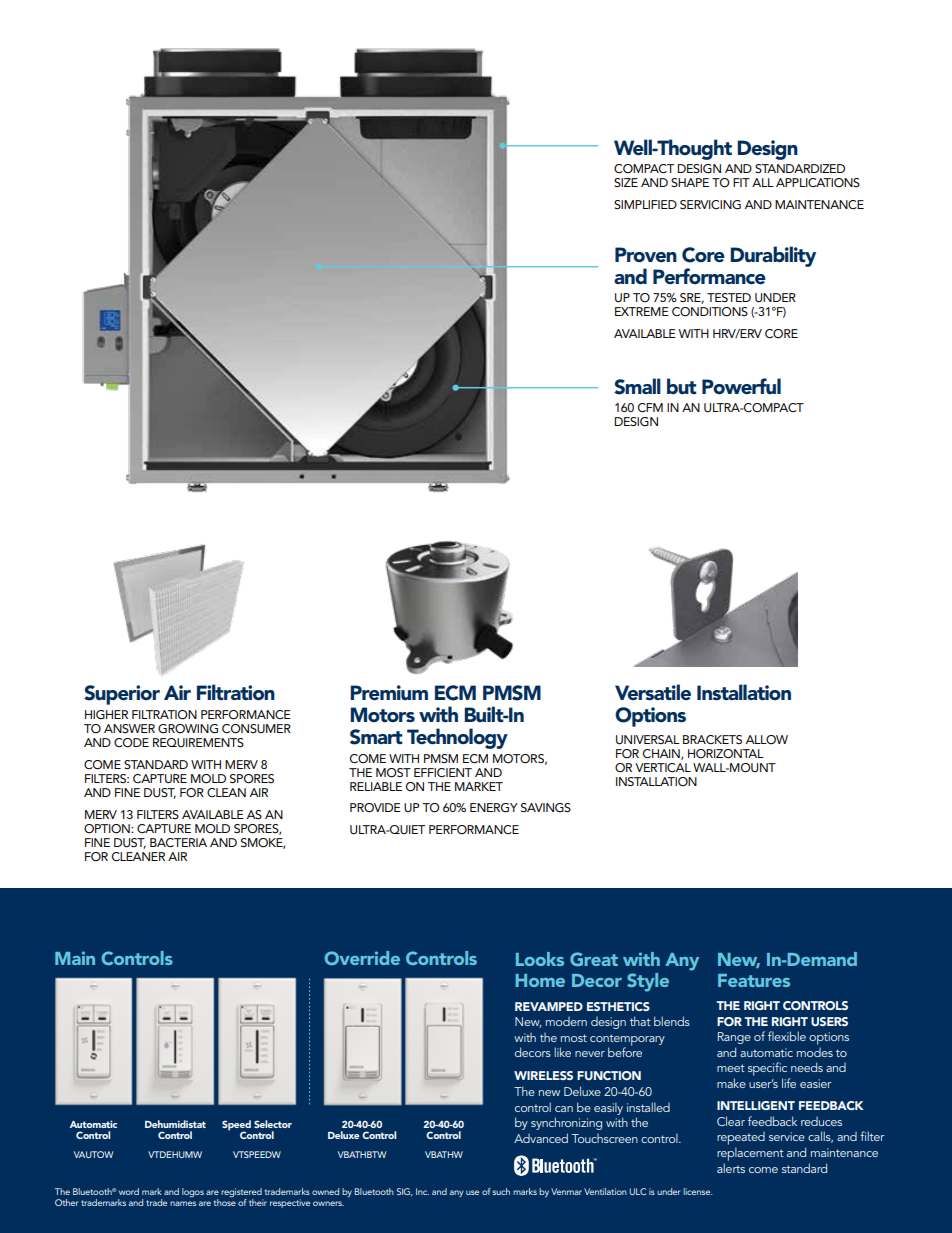 This screenshot has height=1233, width=952. What do you see at coordinates (389, 693) in the screenshot?
I see `Premium` at bounding box center [389, 693].
